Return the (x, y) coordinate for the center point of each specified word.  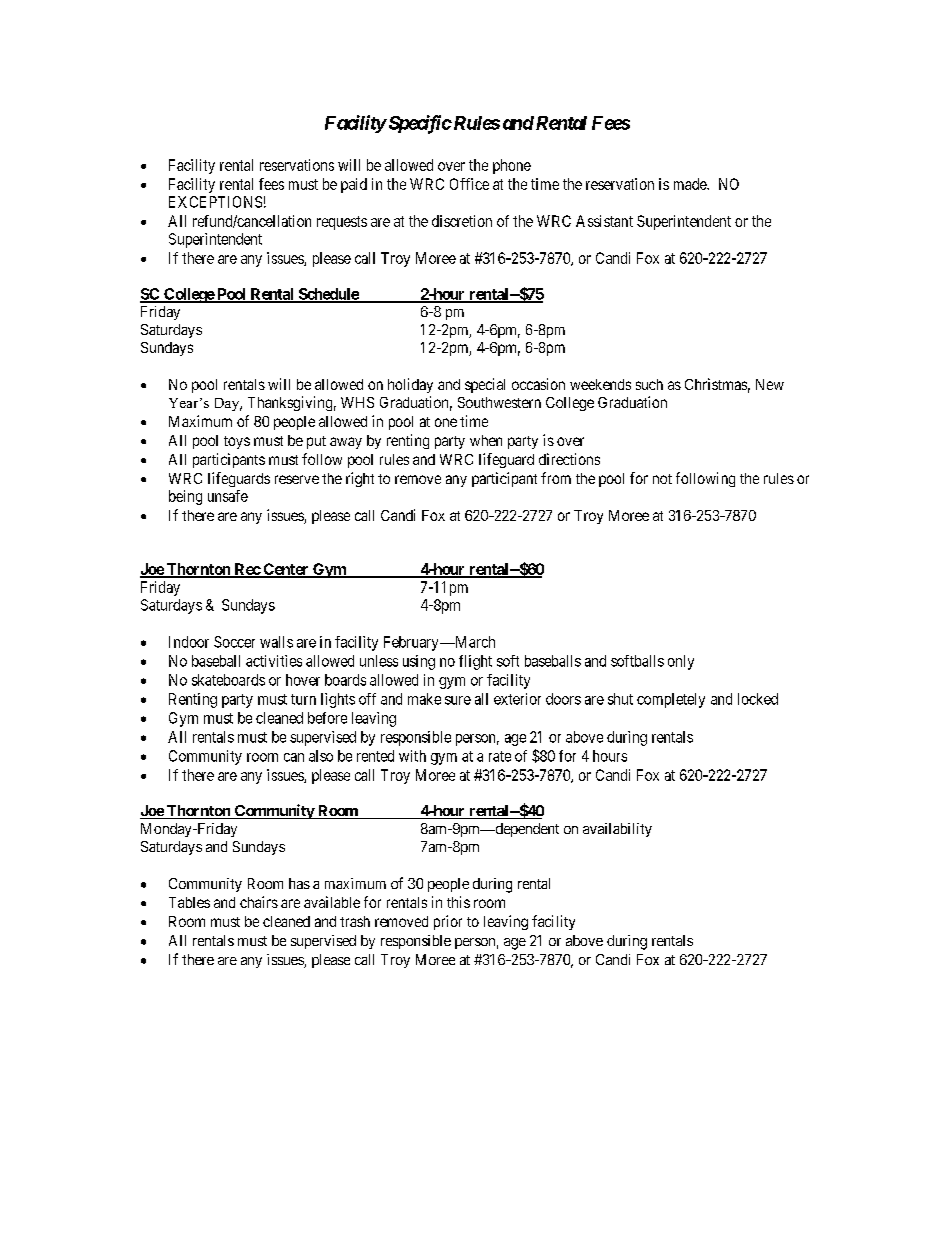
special (485, 385)
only (681, 662)
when (486, 440)
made (691, 184)
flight (475, 662)
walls (276, 642)
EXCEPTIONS (215, 202)
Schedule (328, 295)
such (649, 384)
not (662, 479)
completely (671, 700)
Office (469, 184)
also (321, 756)
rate (500, 756)
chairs (259, 902)
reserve (297, 479)
